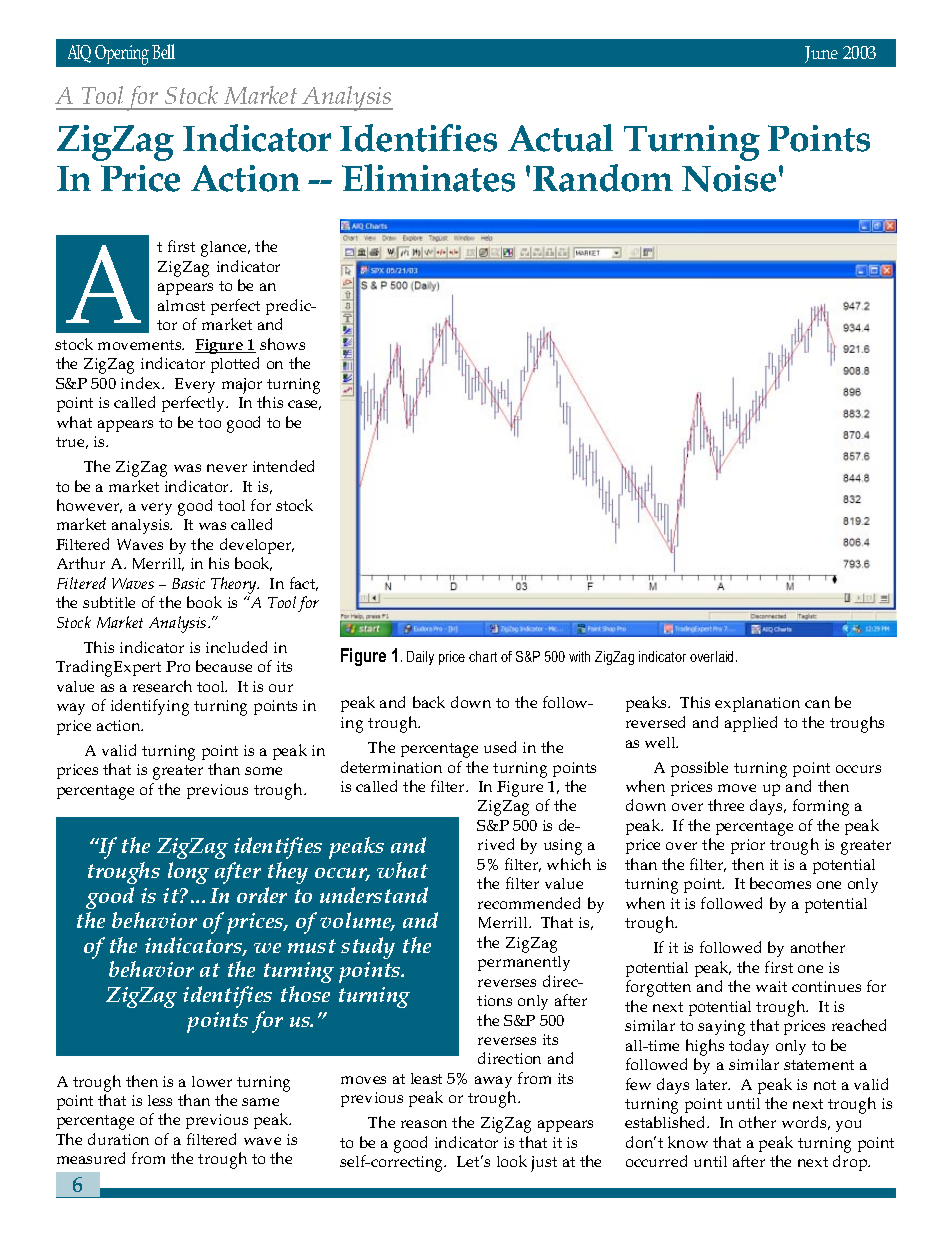  What do you see at coordinates (483, 656) in the screenshot?
I see `chart` at bounding box center [483, 656].
